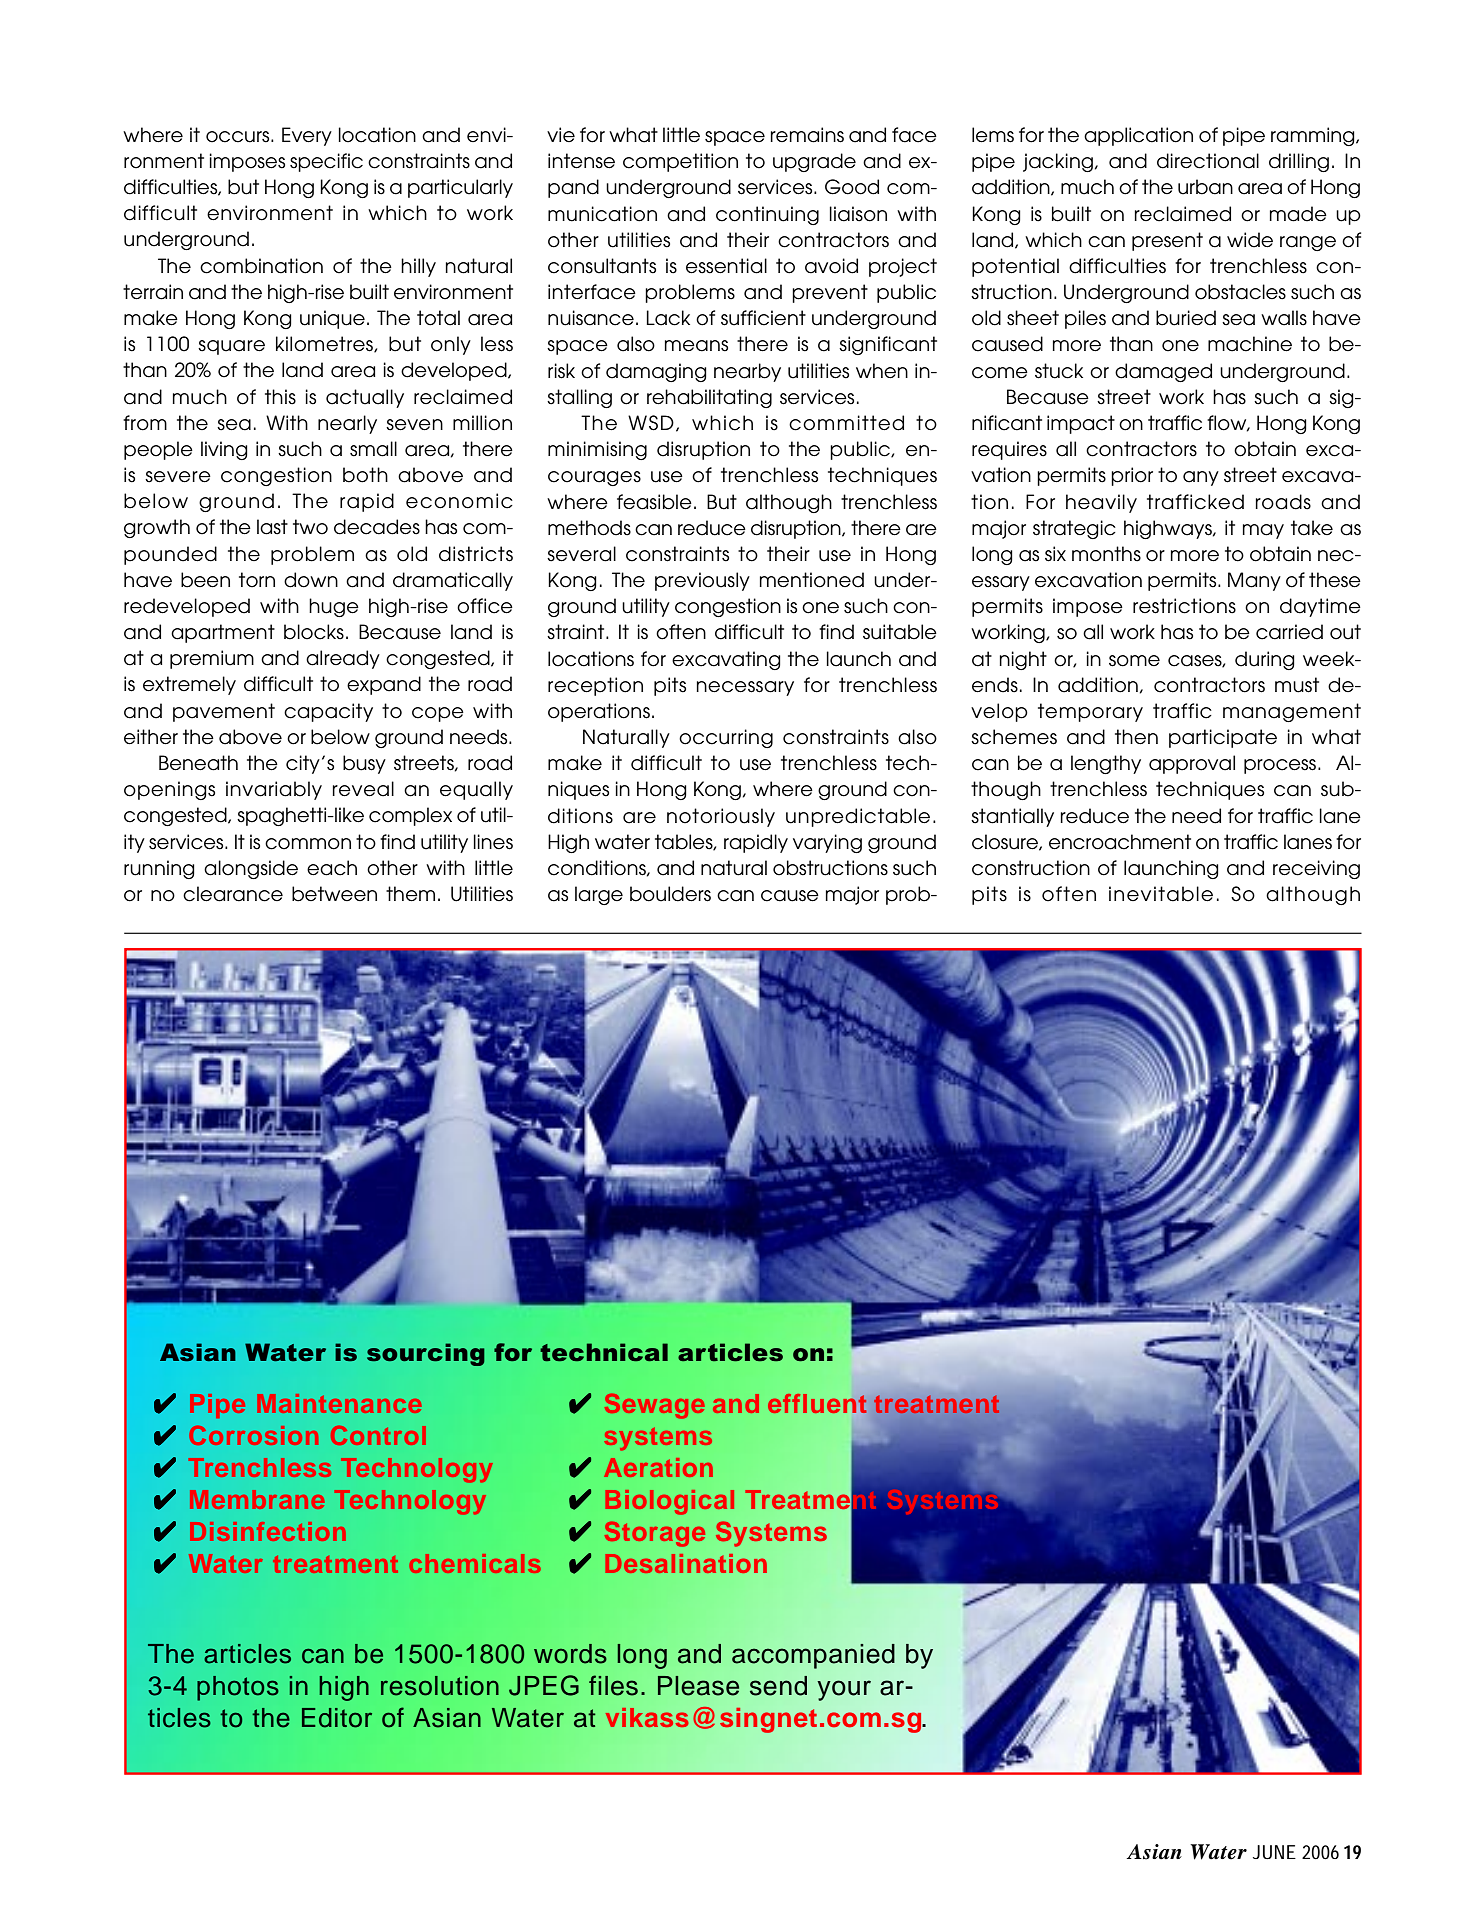 This screenshot has height=1932, width=1484. What do you see at coordinates (272, 527) in the screenshot?
I see `last` at bounding box center [272, 527].
